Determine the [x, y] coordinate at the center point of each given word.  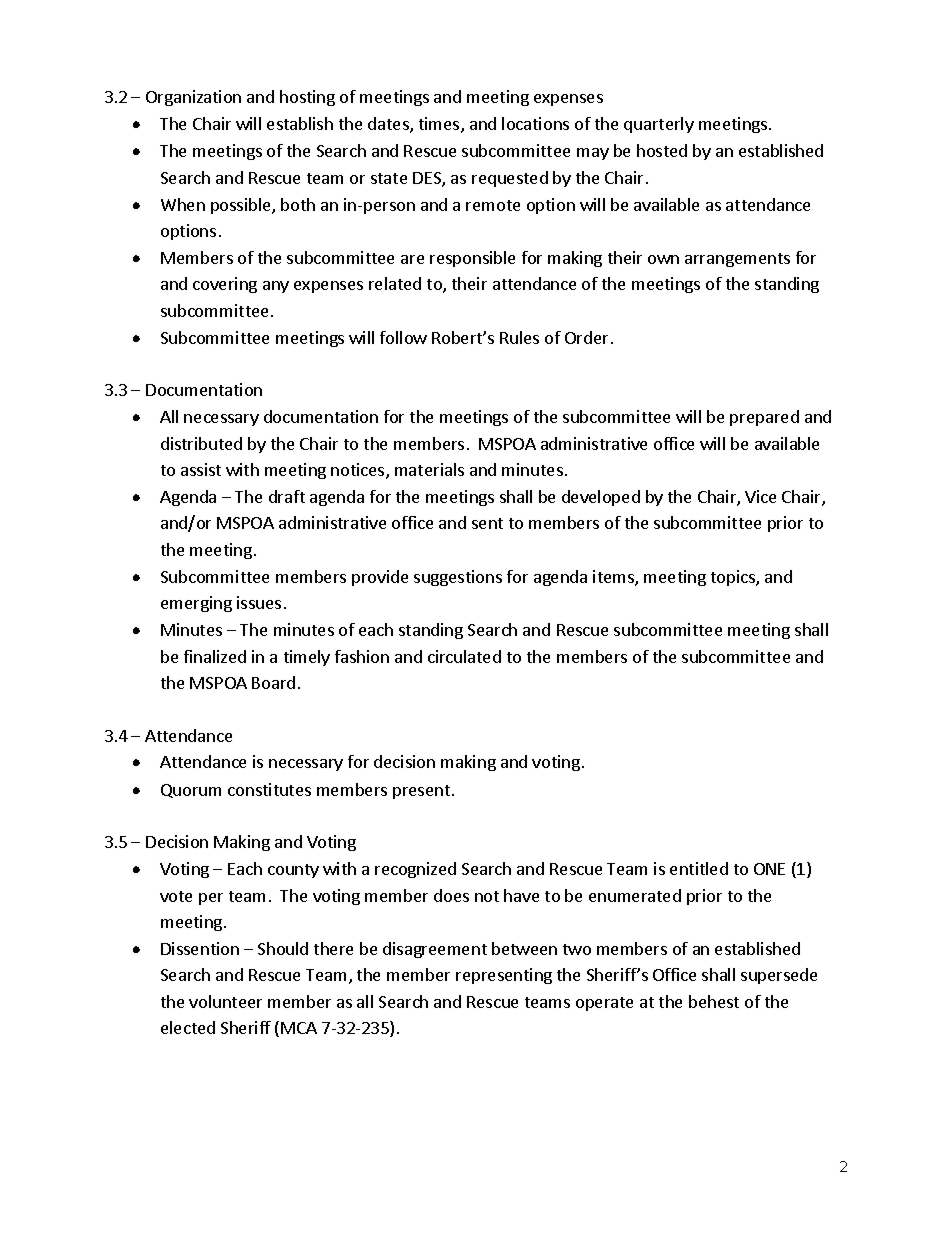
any [276, 287]
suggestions [458, 578]
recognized [415, 870]
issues [259, 602]
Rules [519, 337]
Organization [193, 98]
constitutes [269, 789]
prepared [764, 418]
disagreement [435, 950]
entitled [699, 868]
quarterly [659, 125]
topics [734, 578]
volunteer [225, 1001]
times [440, 125]
